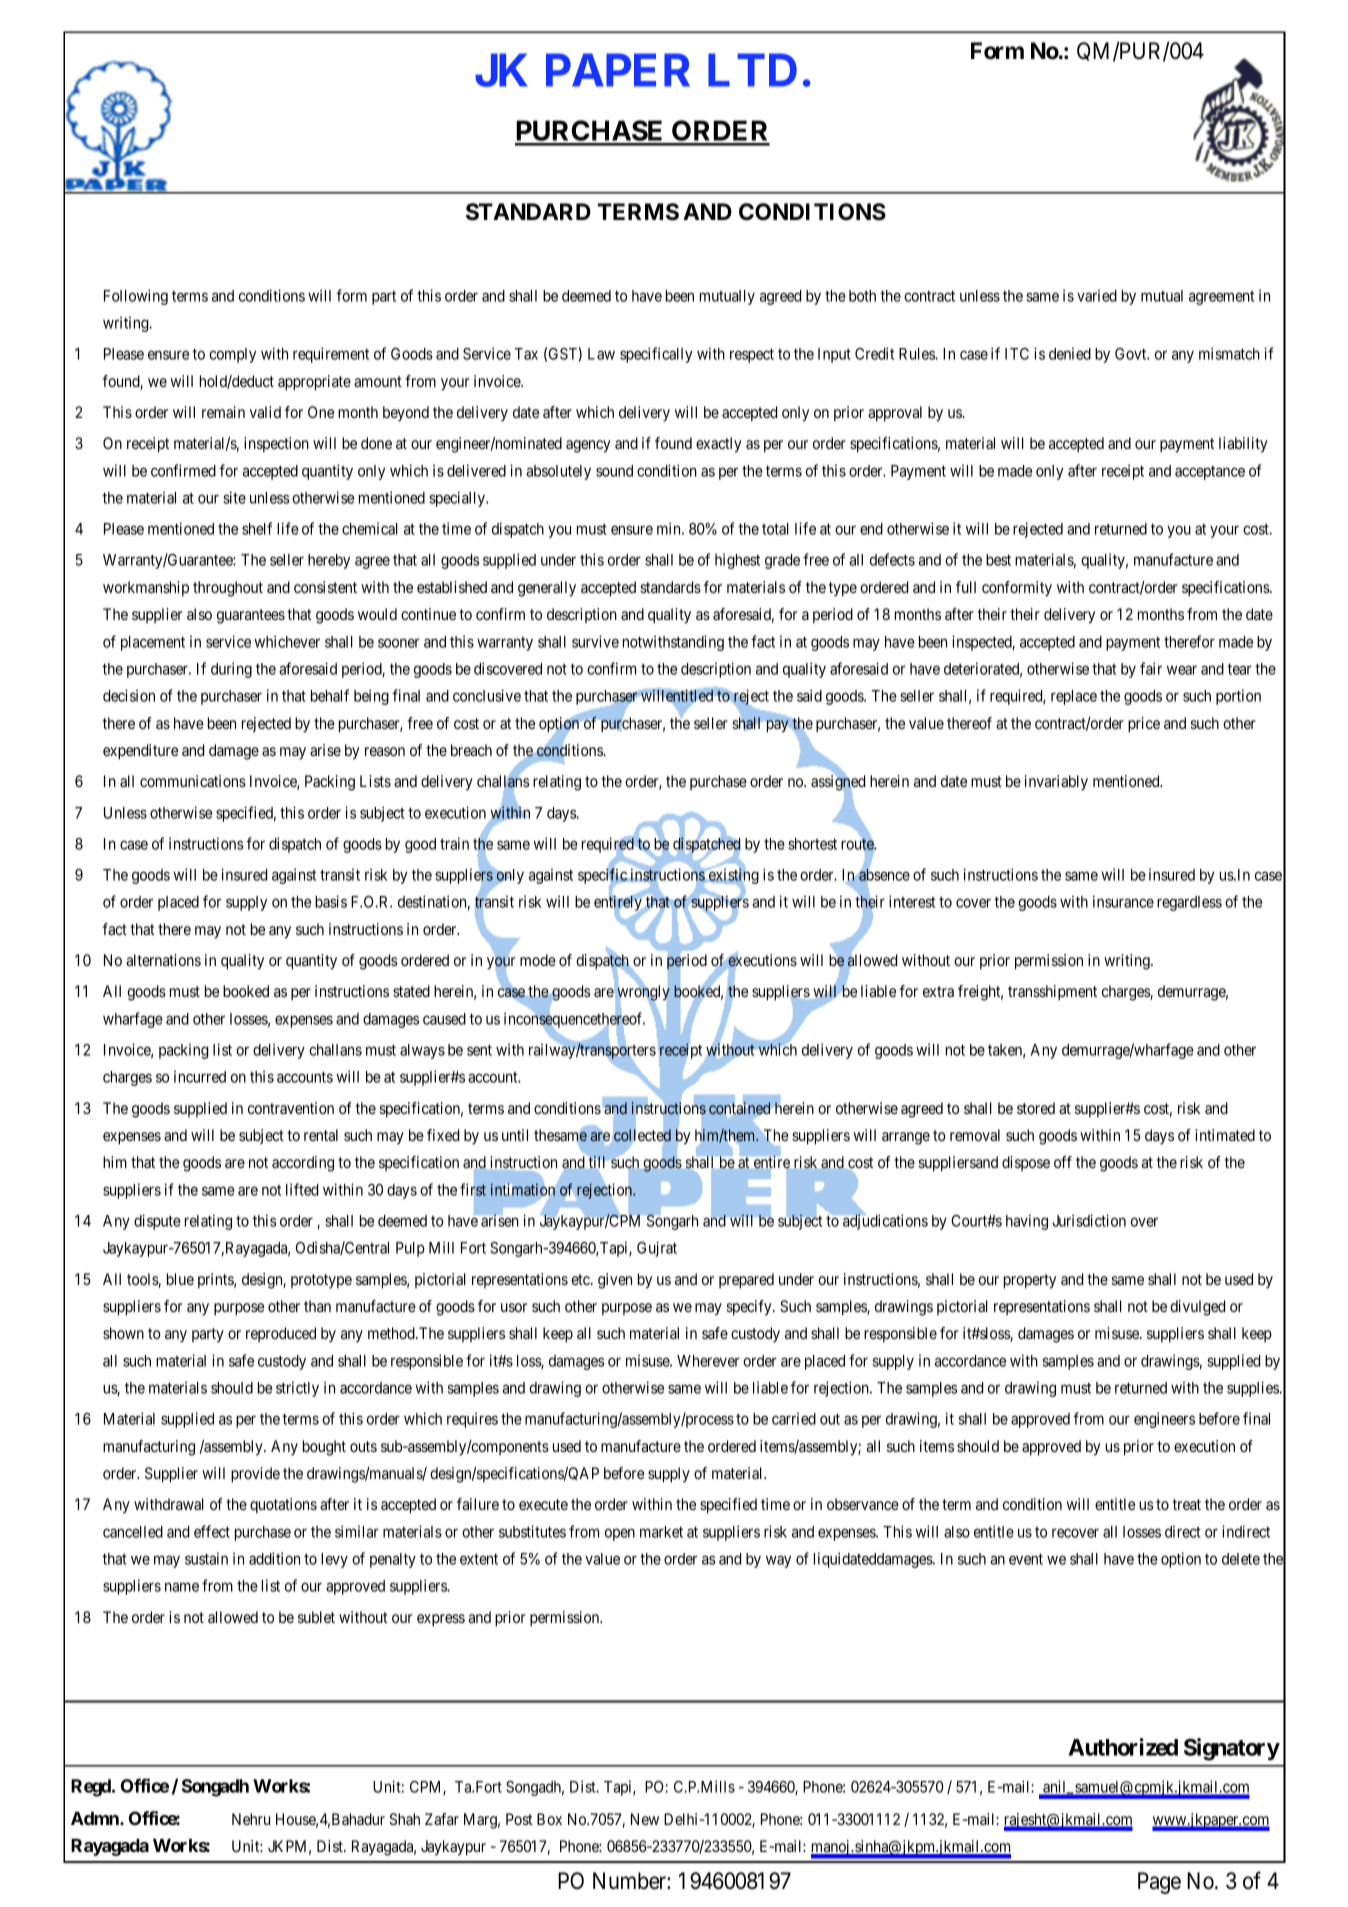 The width and height of the image is (1348, 1907). Describe the element at coordinates (1097, 295) in the image. I see `varied` at that location.
